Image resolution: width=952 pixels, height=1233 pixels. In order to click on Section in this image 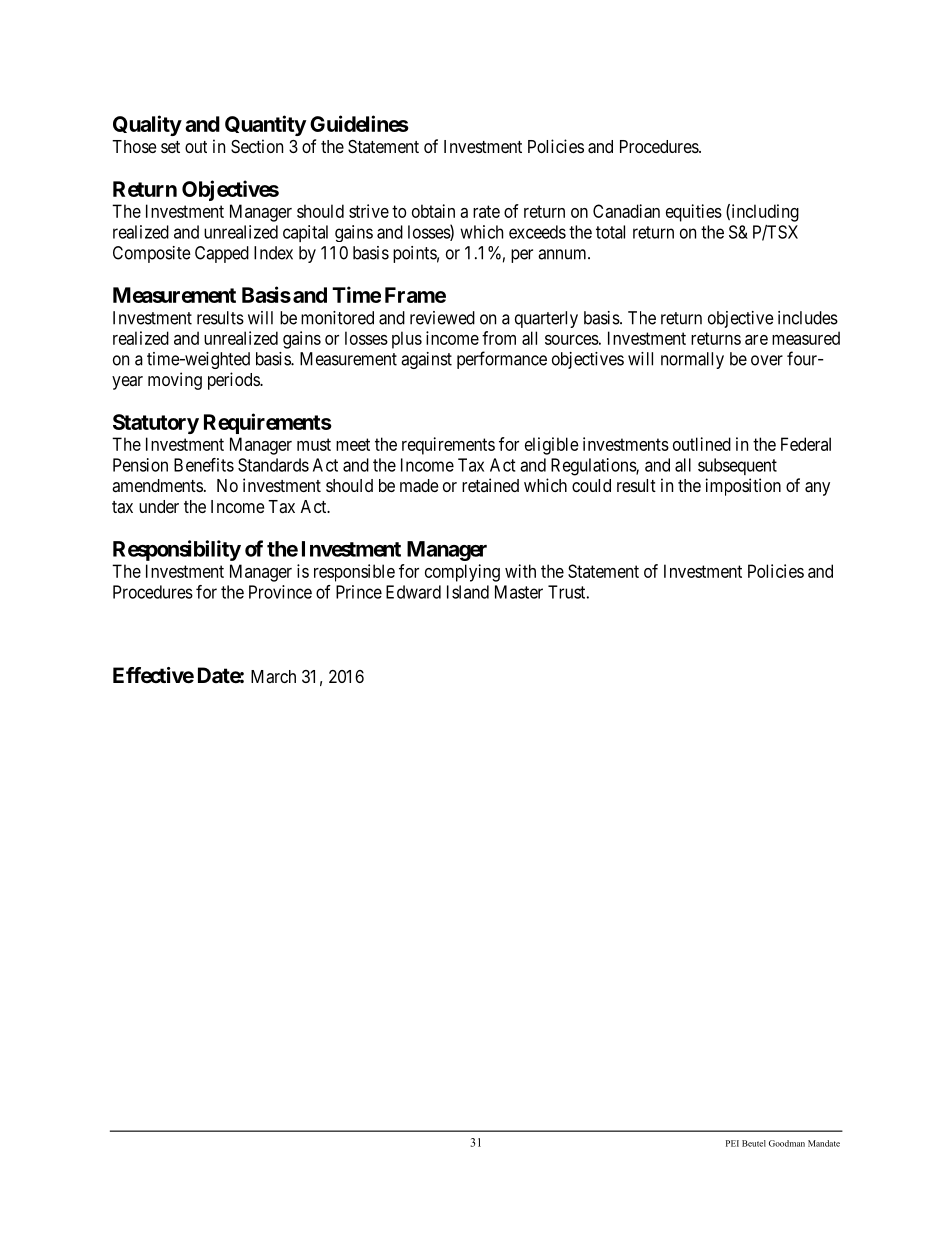, I will do `click(257, 146)`.
